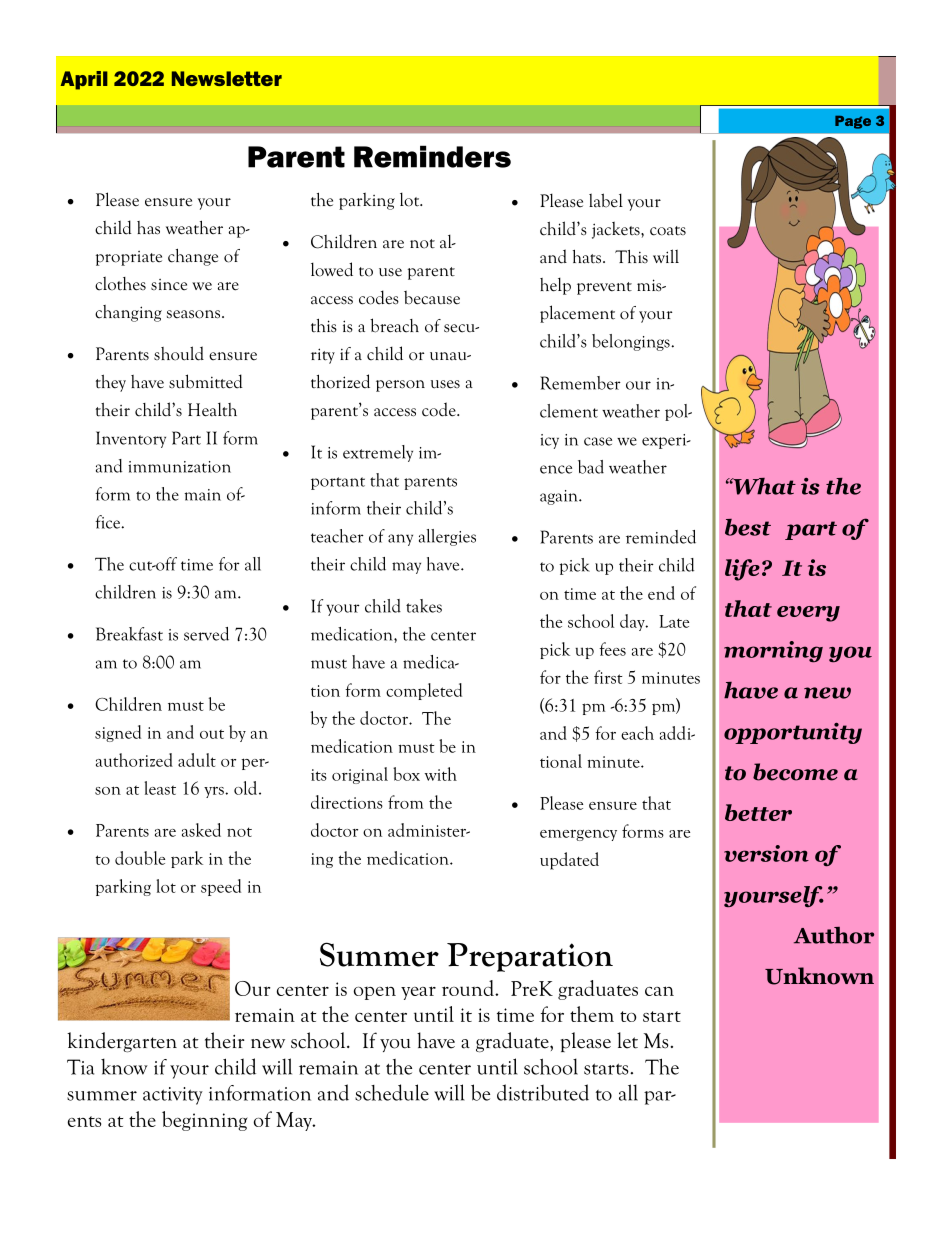  What do you see at coordinates (432, 156) in the document?
I see `Reminders` at bounding box center [432, 156].
